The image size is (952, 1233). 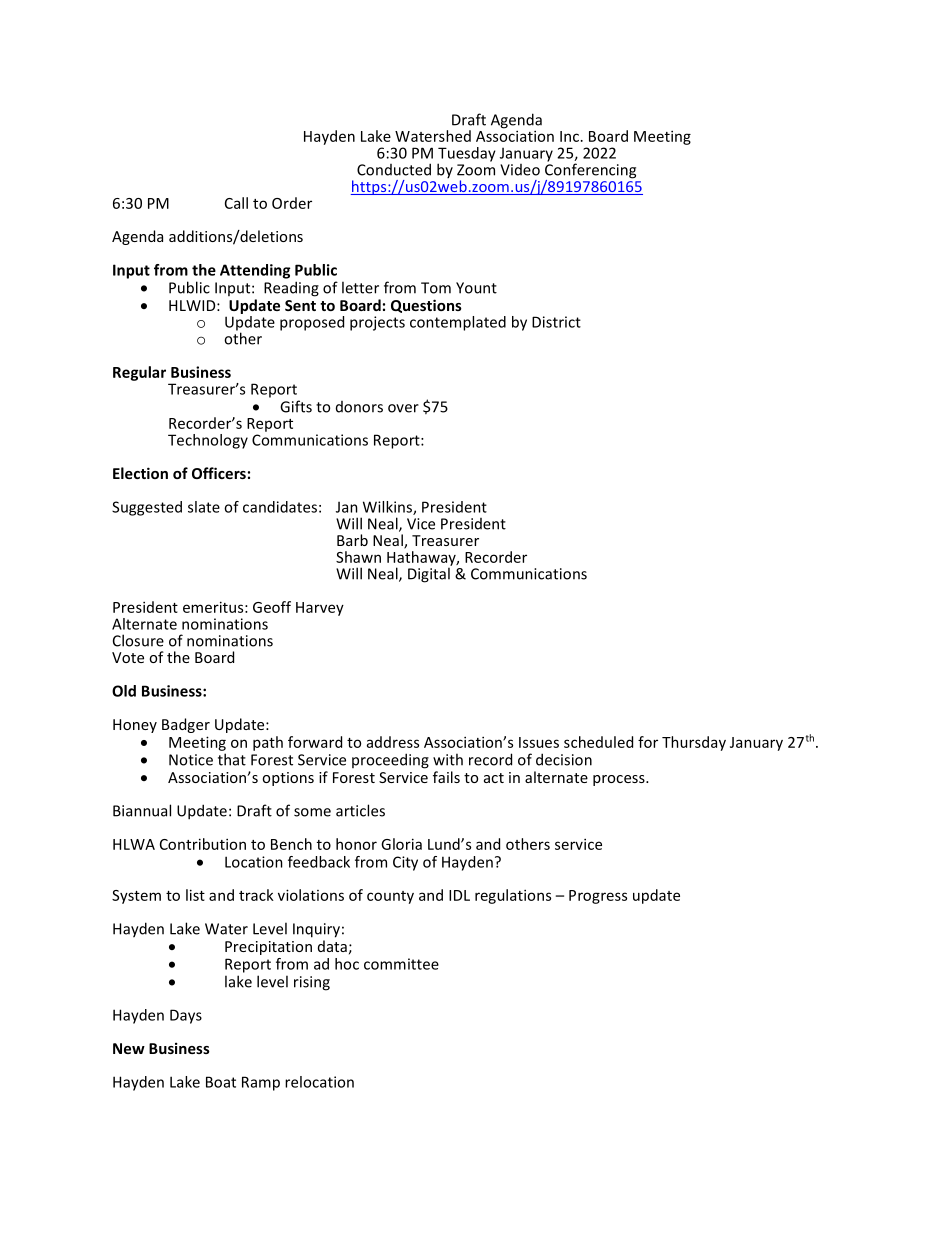 I want to click on Technology, so click(x=208, y=441).
